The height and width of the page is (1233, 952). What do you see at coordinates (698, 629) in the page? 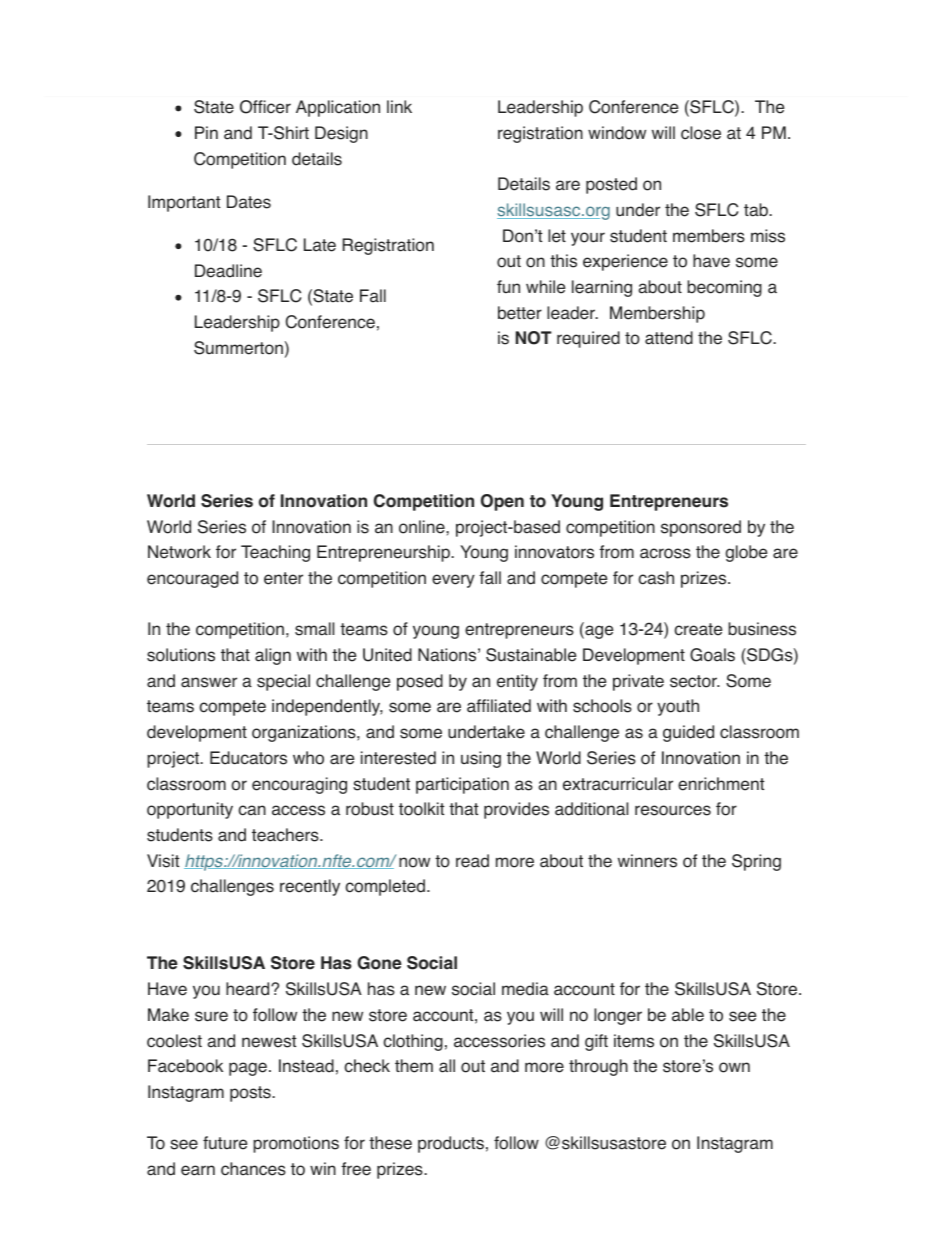
I see `create` at bounding box center [698, 629].
